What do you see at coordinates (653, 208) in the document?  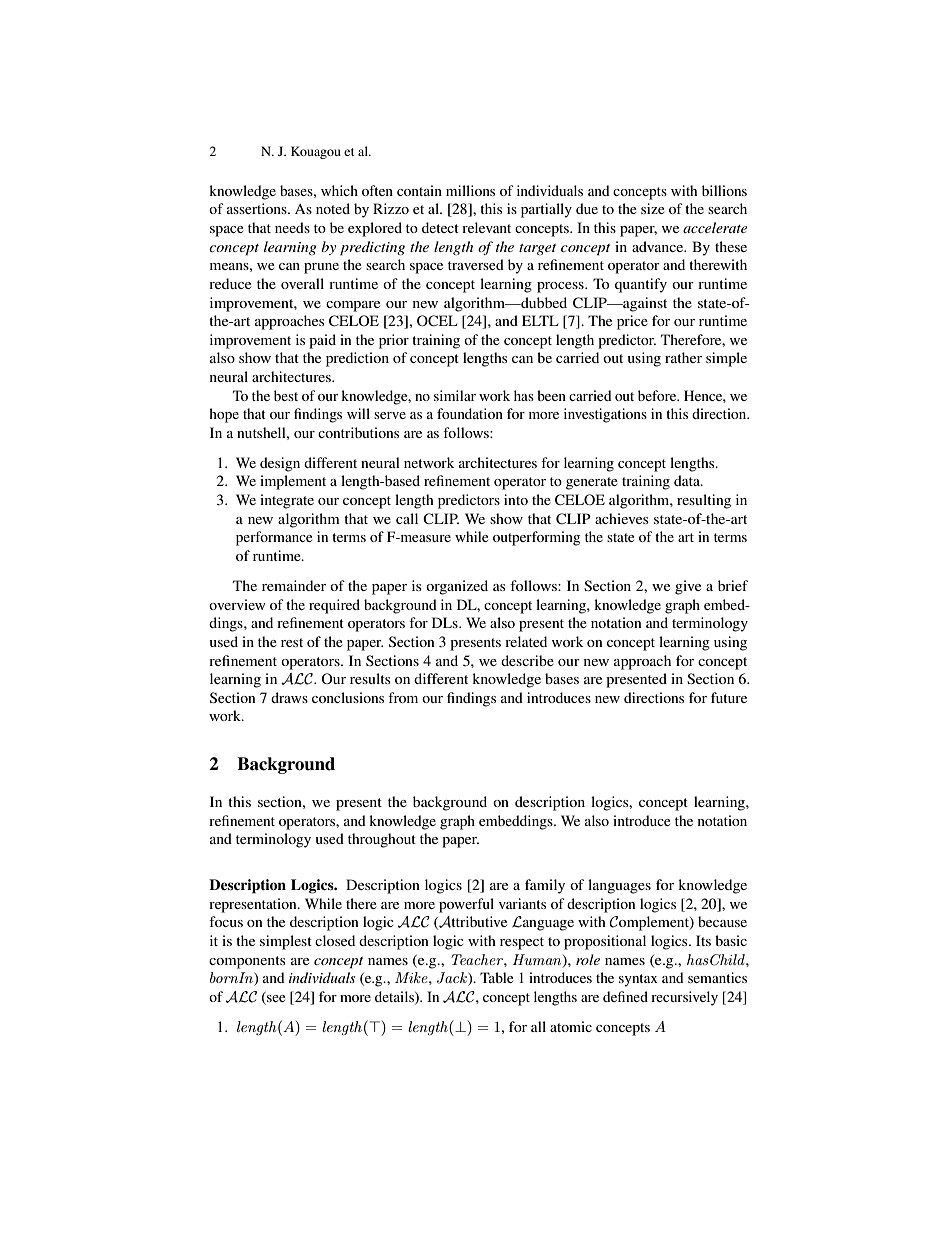 I see `size` at bounding box center [653, 208].
